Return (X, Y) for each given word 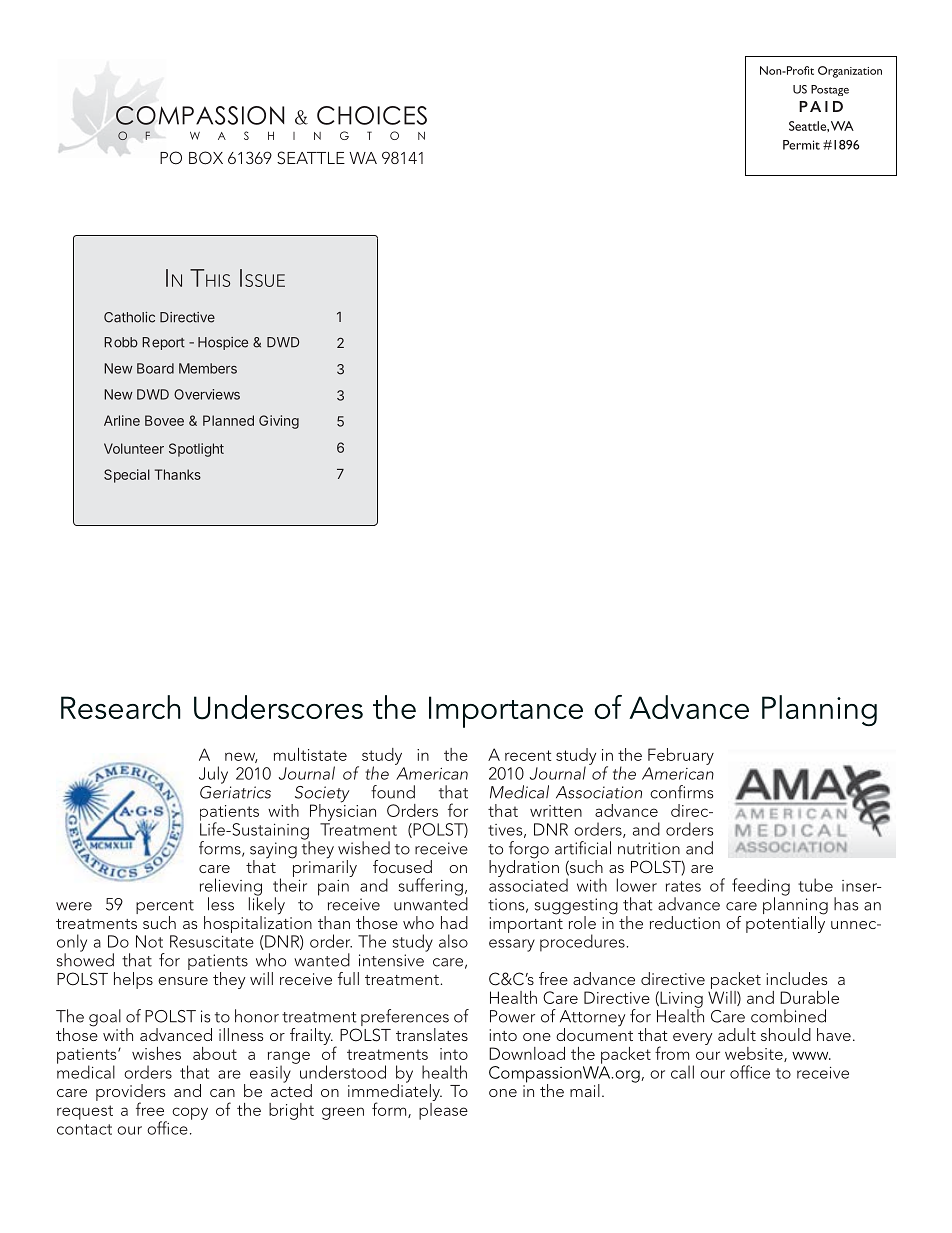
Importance (506, 712)
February (681, 756)
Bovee (164, 420)
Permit (801, 145)
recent (528, 755)
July (213, 775)
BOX (206, 158)
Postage (830, 90)
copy (190, 1113)
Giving (279, 422)
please (443, 1110)
